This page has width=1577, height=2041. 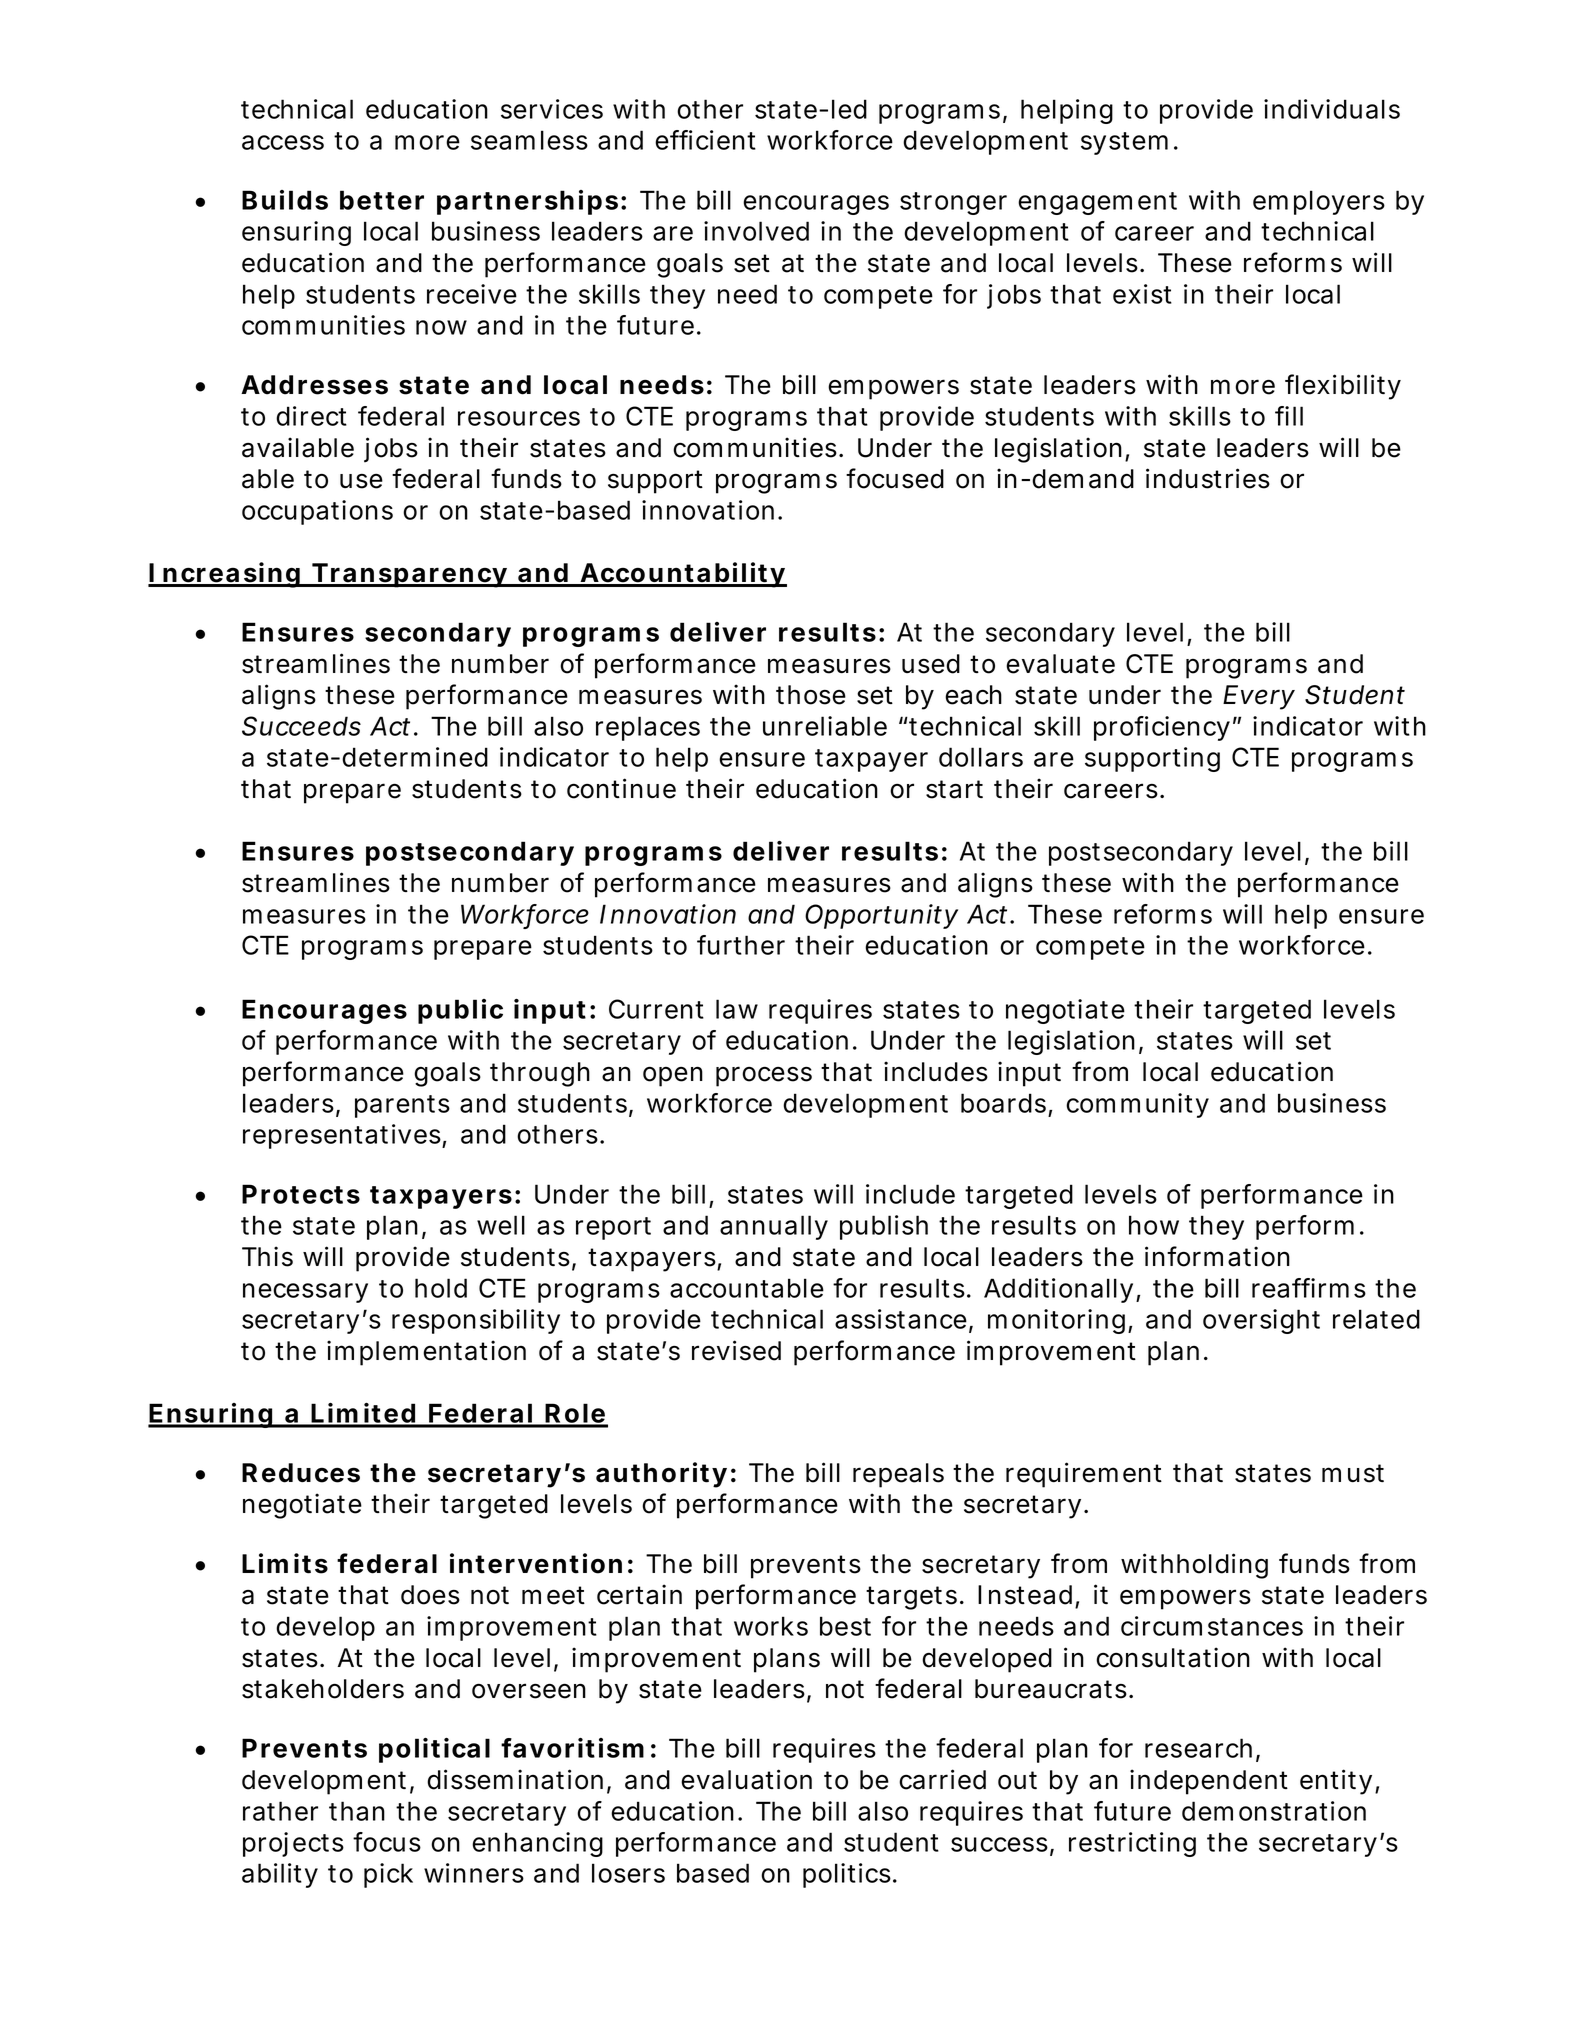 I want to click on employers, so click(x=1319, y=202).
